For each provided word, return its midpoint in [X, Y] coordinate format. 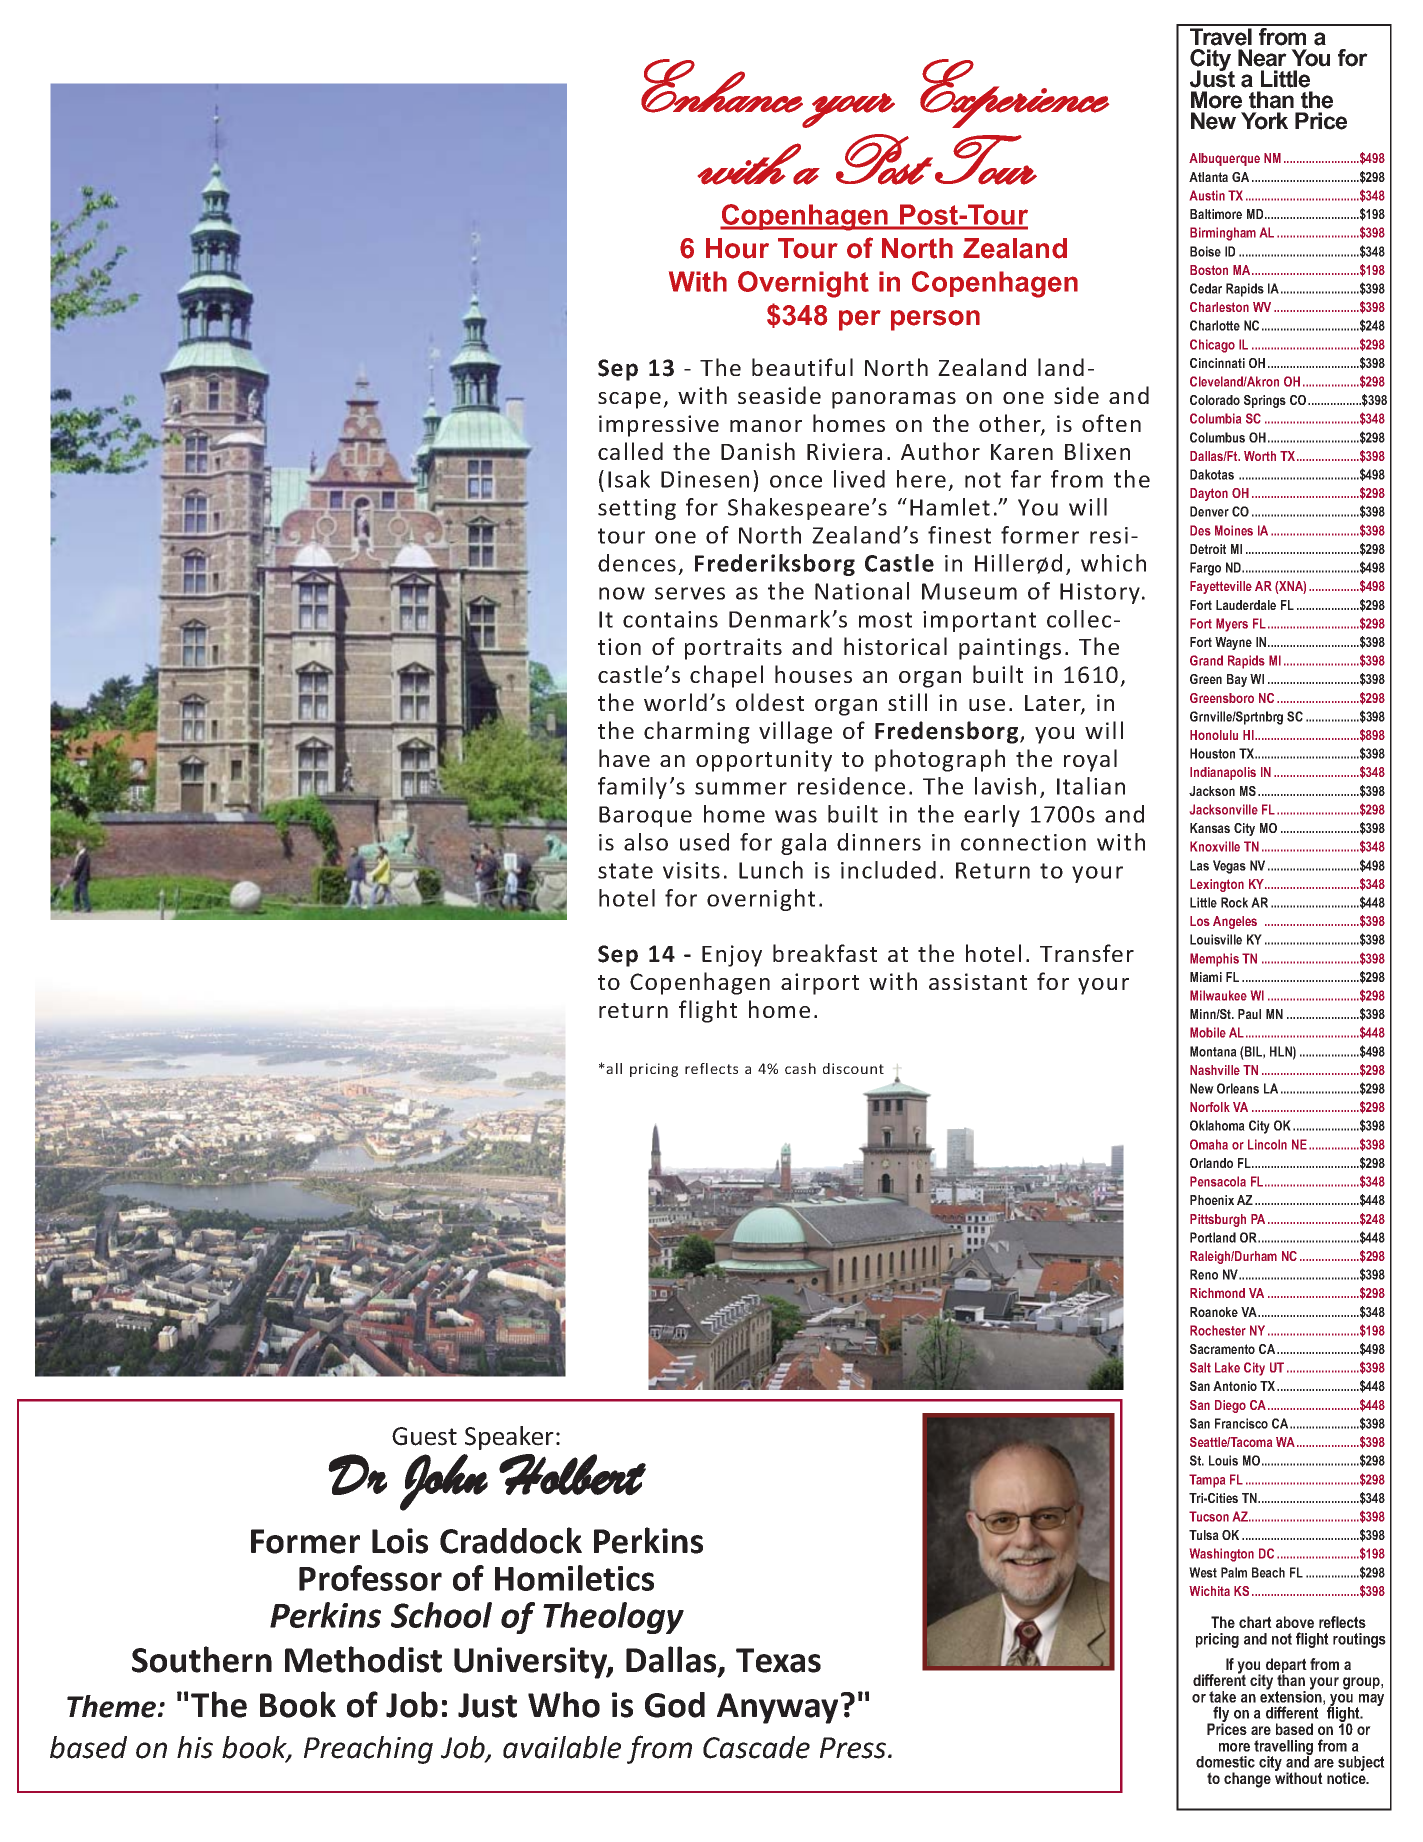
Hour [737, 248]
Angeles [1235, 922]
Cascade [756, 1747]
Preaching [368, 1750]
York [1264, 121]
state [625, 871]
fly [1220, 1715]
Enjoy [732, 956]
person [935, 320]
